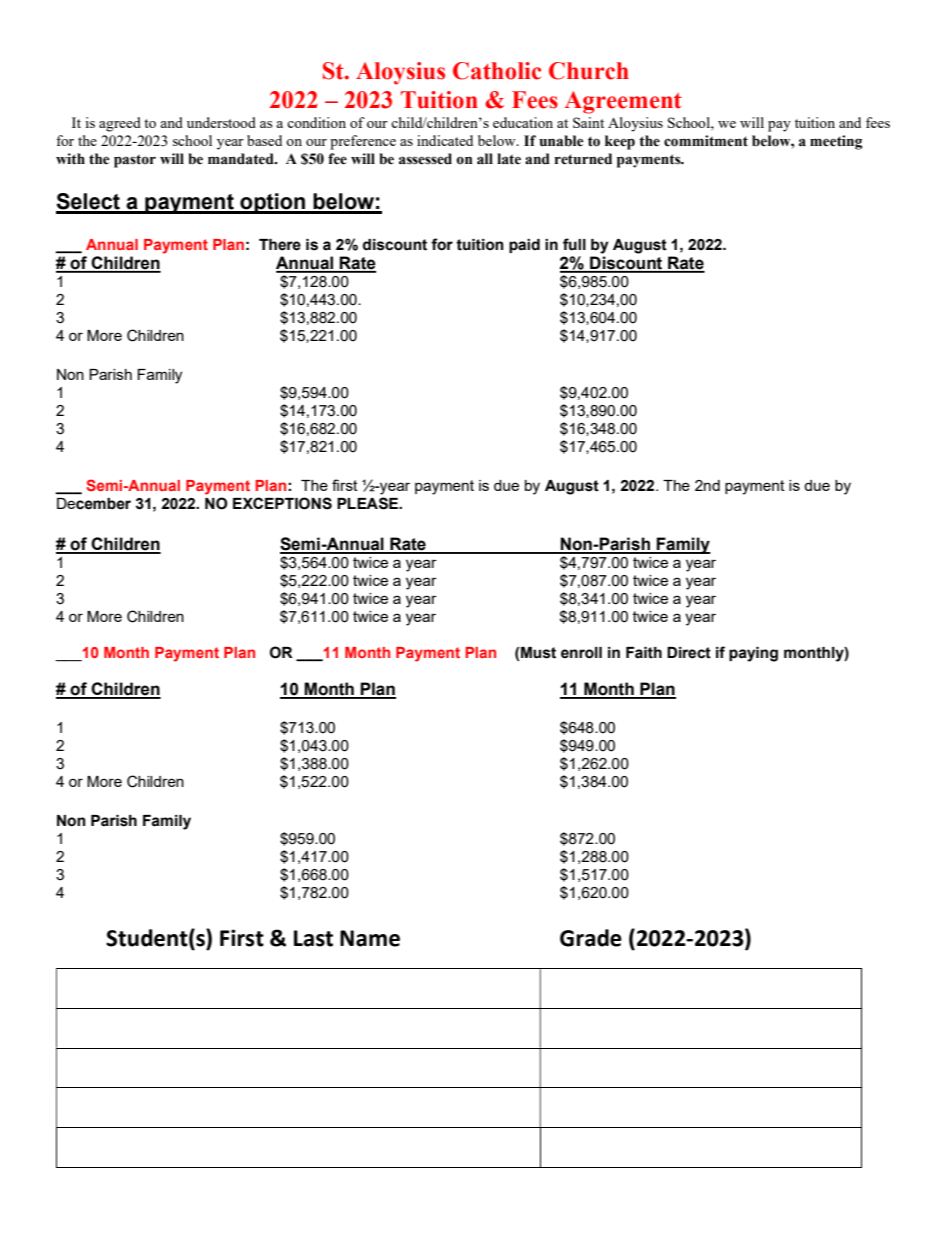  I want to click on Direct, so click(689, 653).
